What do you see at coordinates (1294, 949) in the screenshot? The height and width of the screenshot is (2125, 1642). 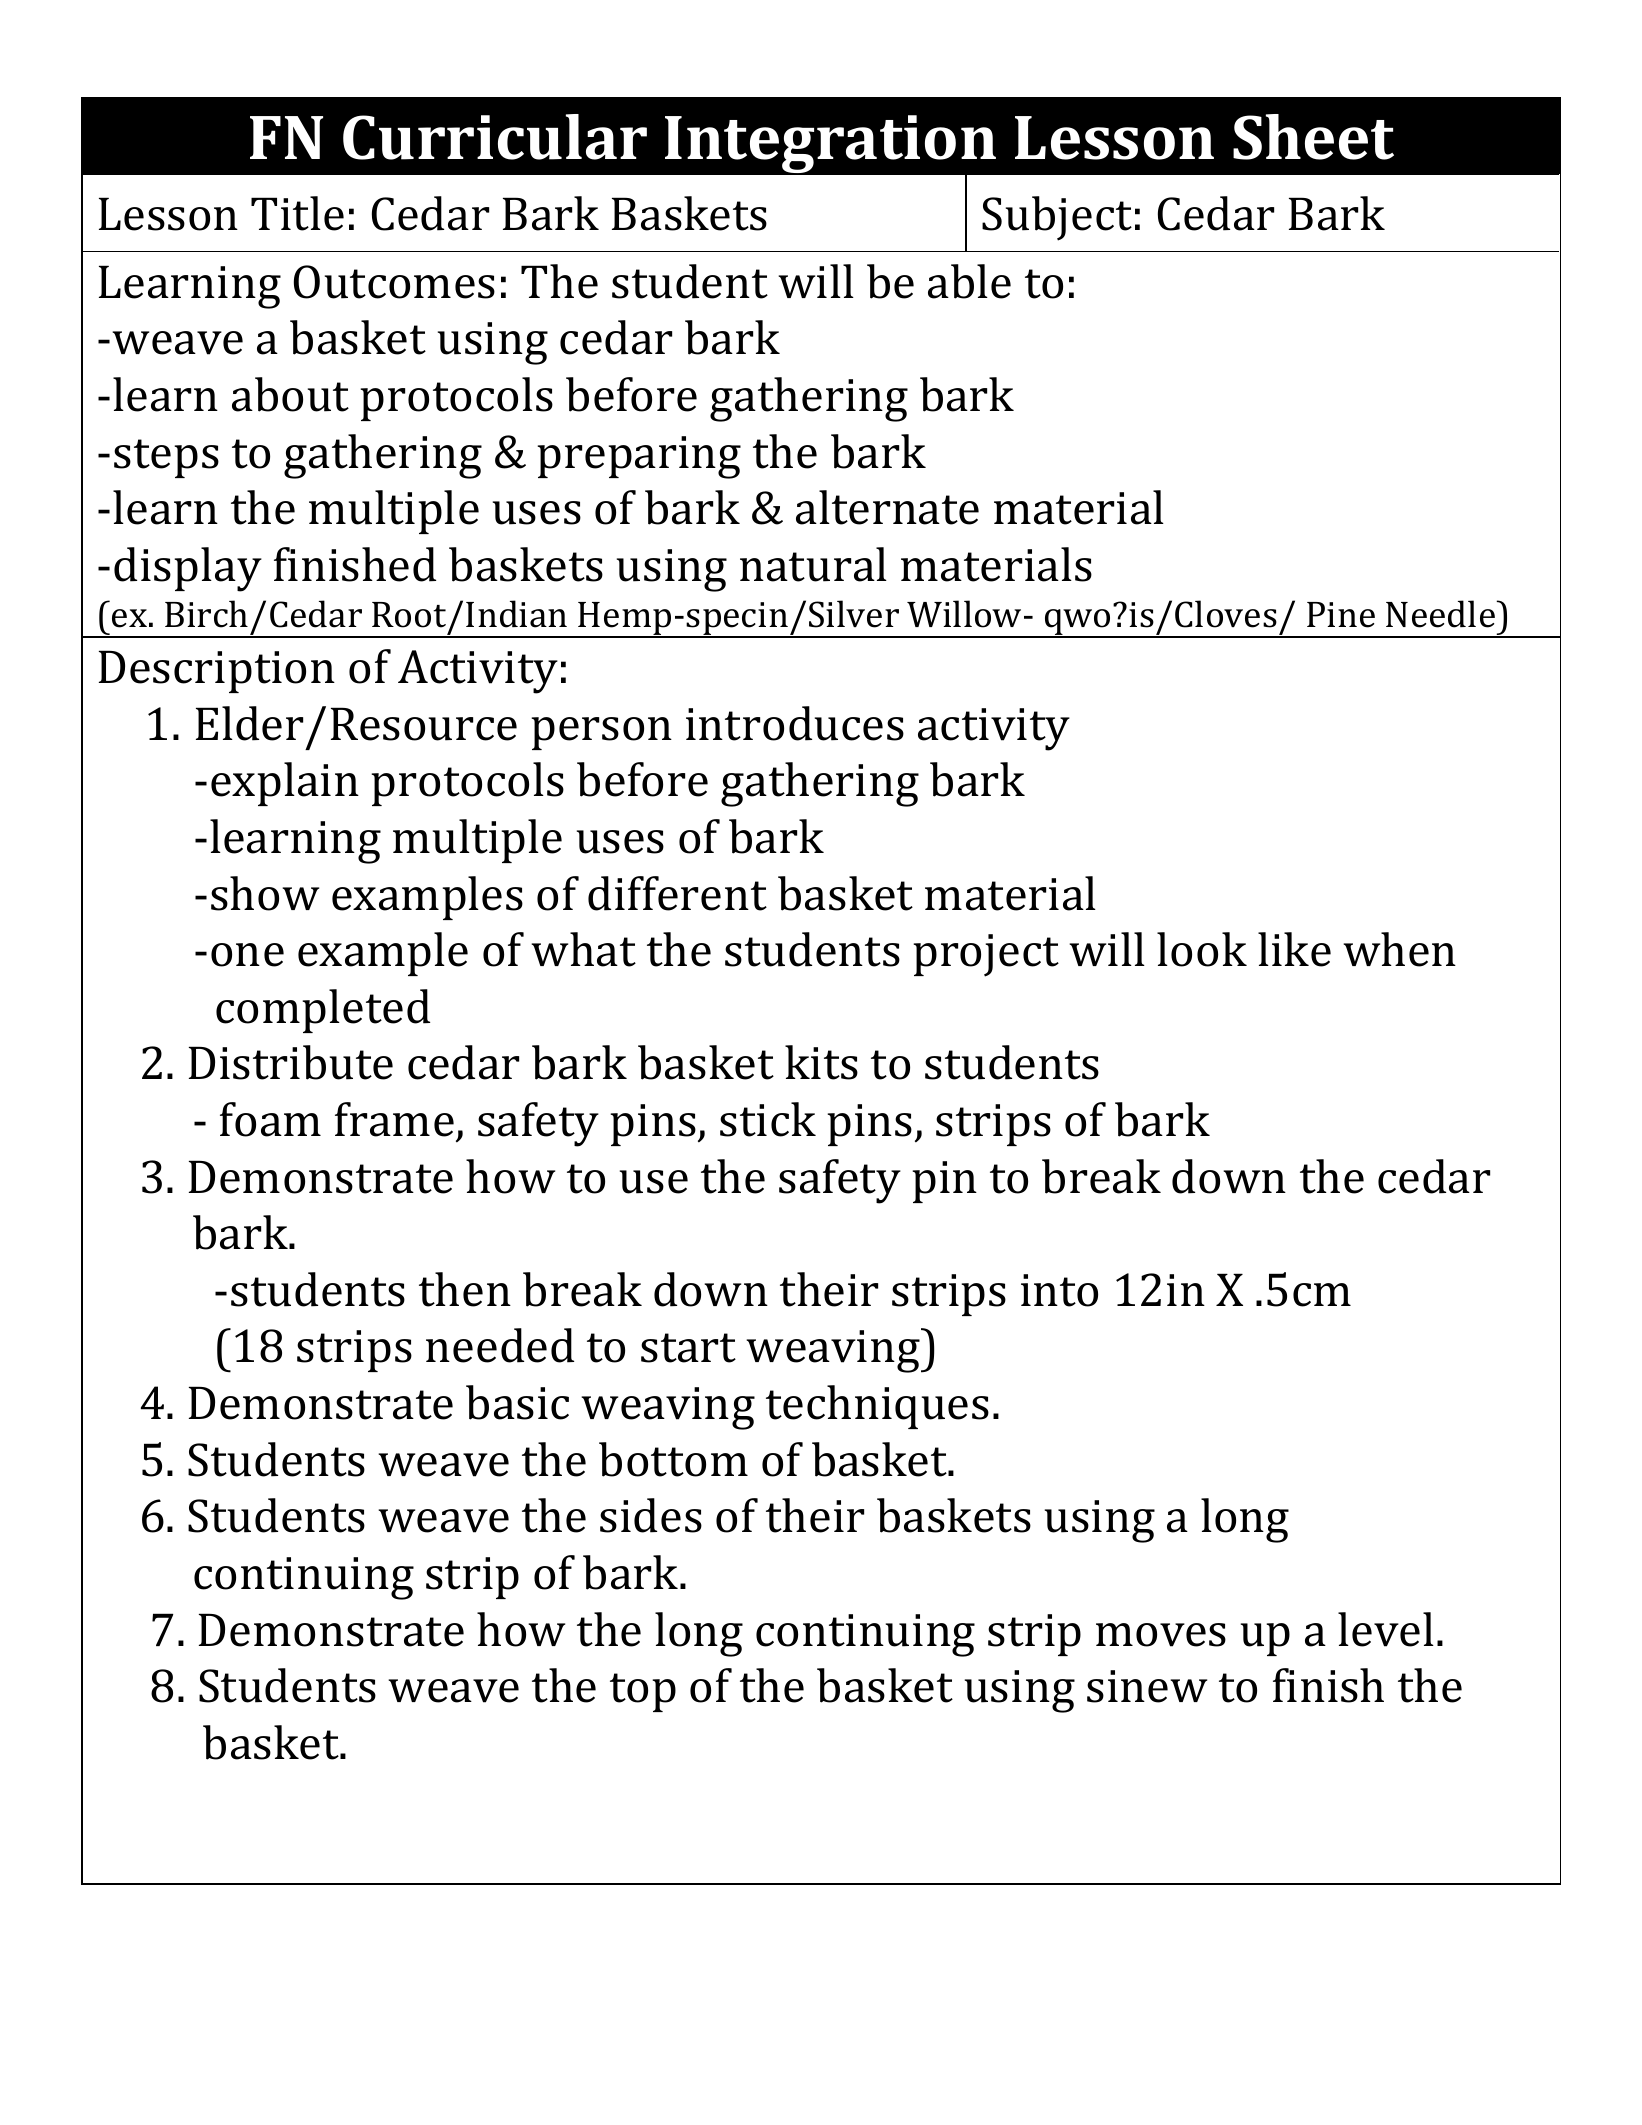 I see `like` at bounding box center [1294, 949].
